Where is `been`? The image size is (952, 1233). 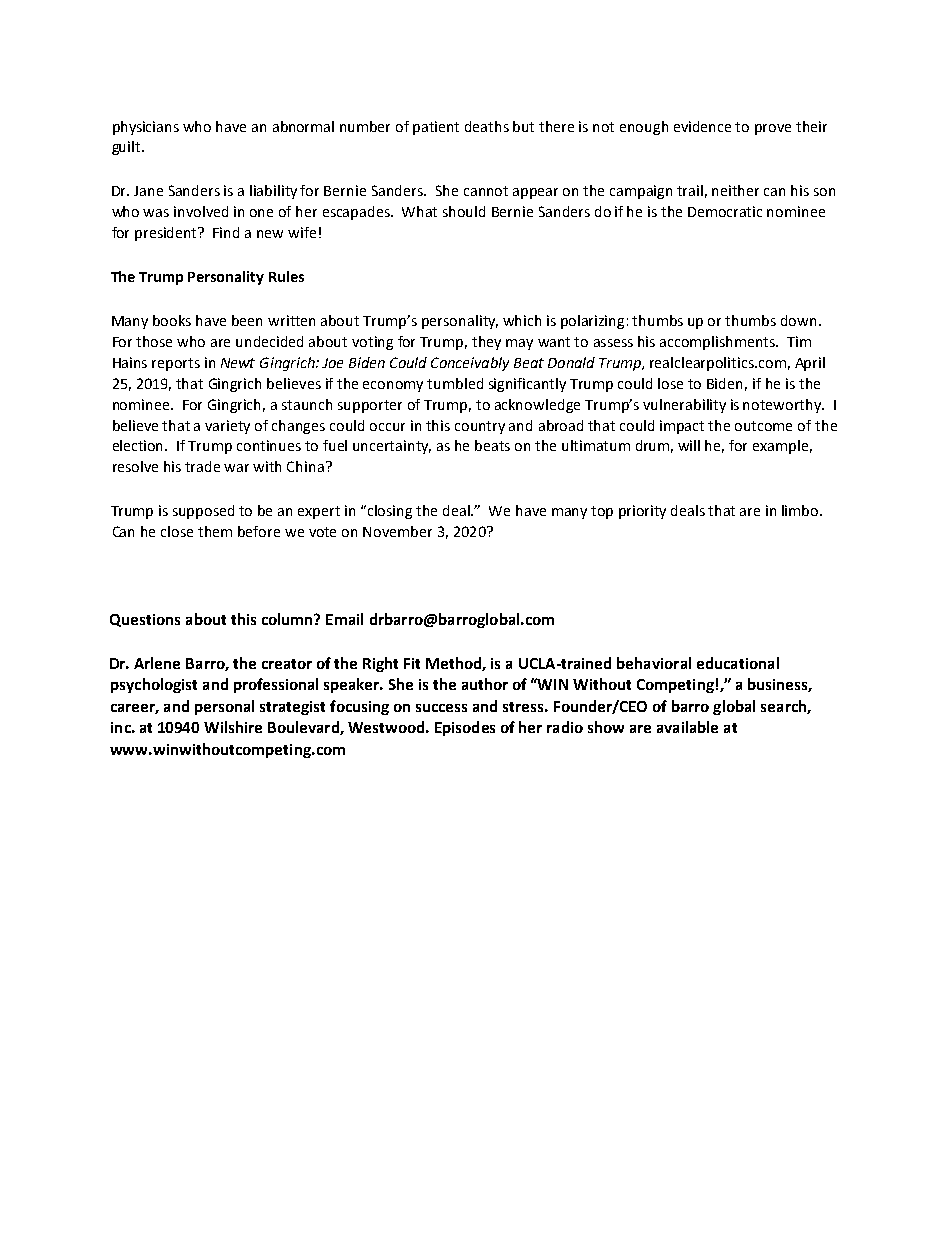
been is located at coordinates (247, 320).
